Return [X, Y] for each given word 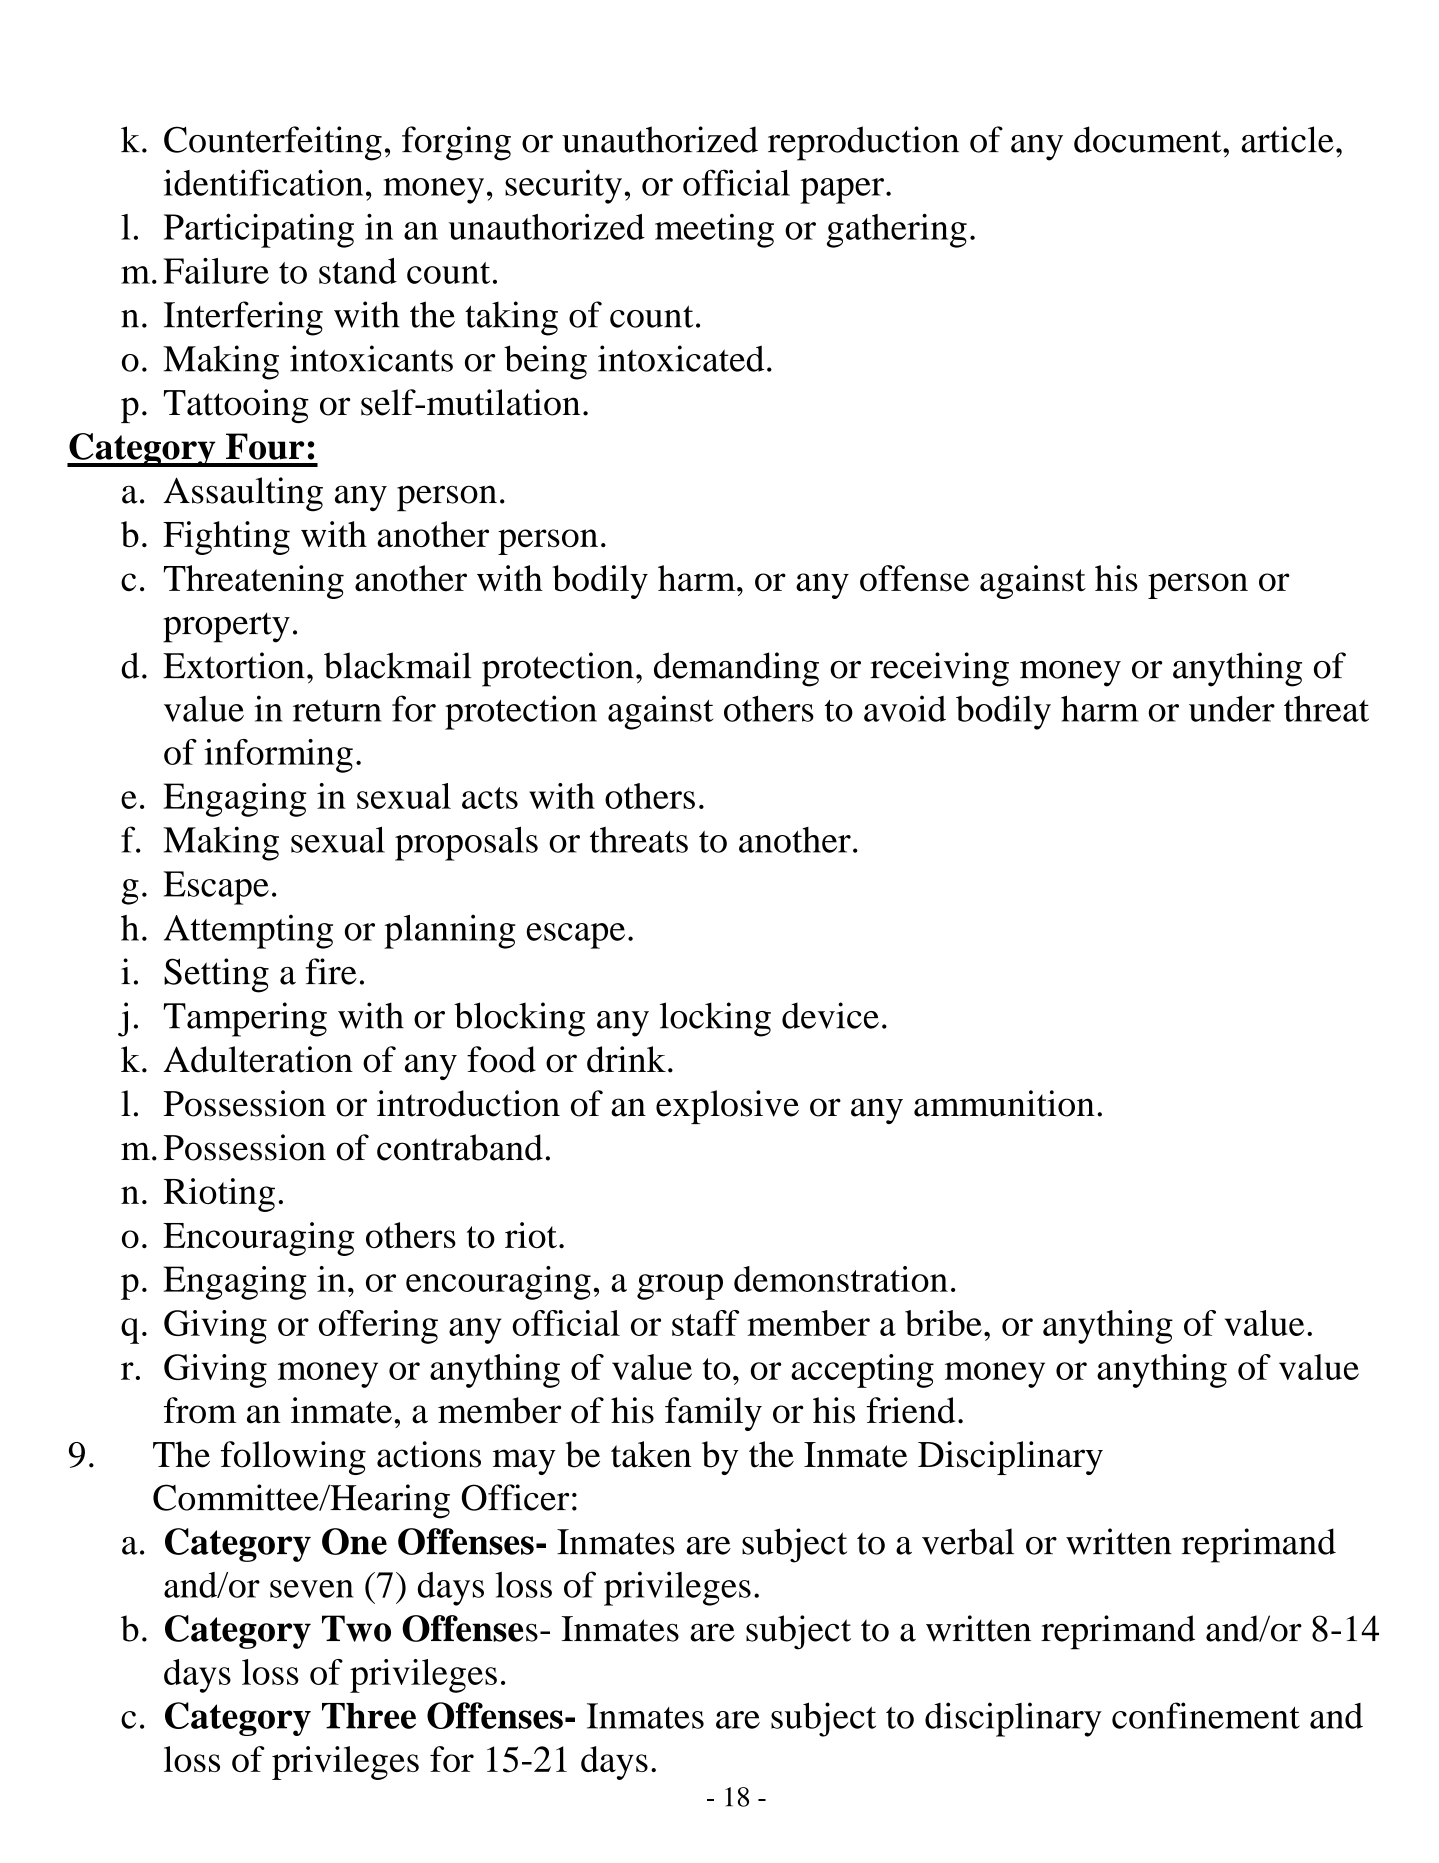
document [1149, 139]
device [830, 1015]
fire [331, 971]
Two [356, 1628]
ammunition [1004, 1103]
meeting [714, 231]
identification [263, 182]
